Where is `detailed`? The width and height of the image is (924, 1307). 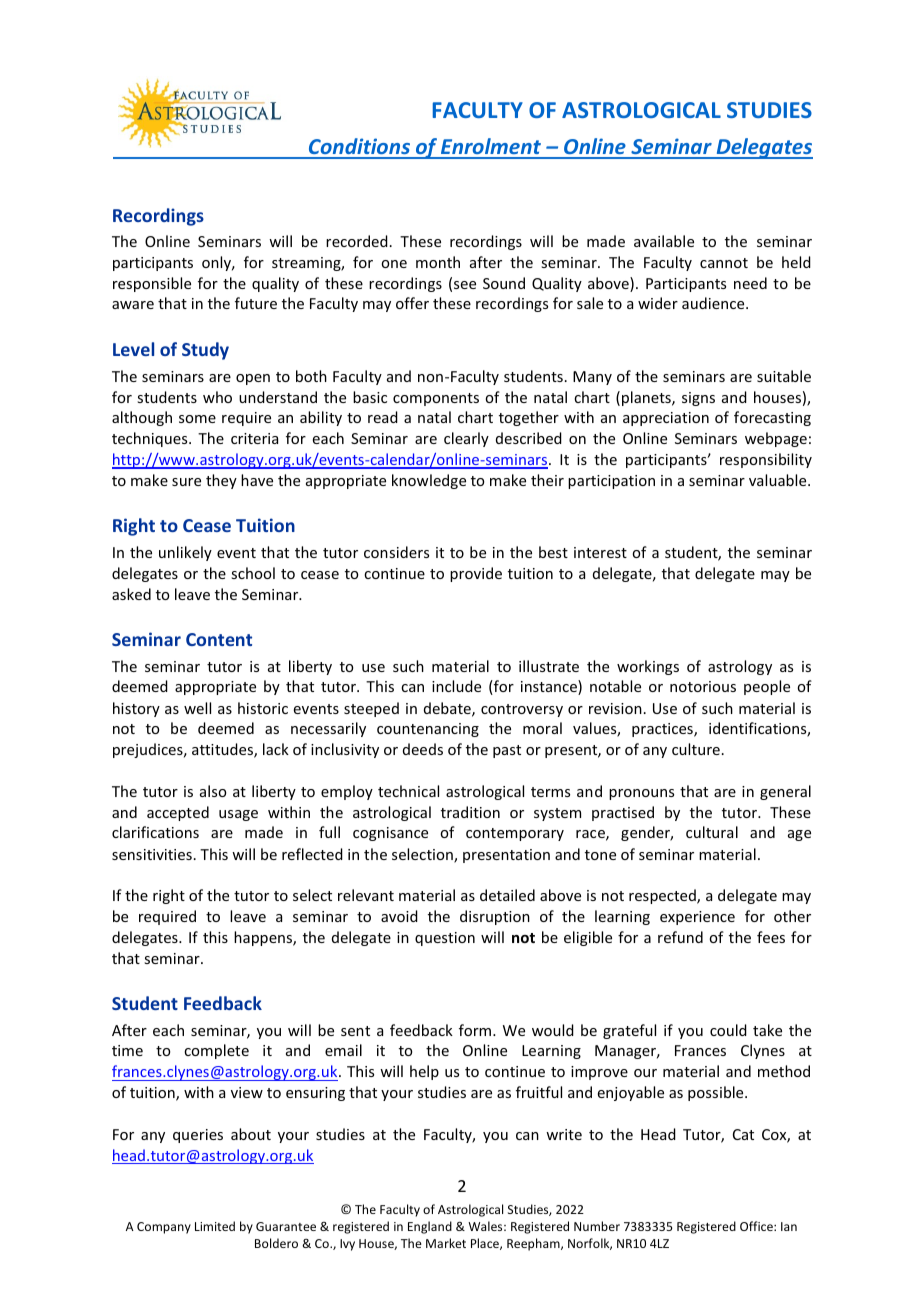
detailed is located at coordinates (507, 895).
